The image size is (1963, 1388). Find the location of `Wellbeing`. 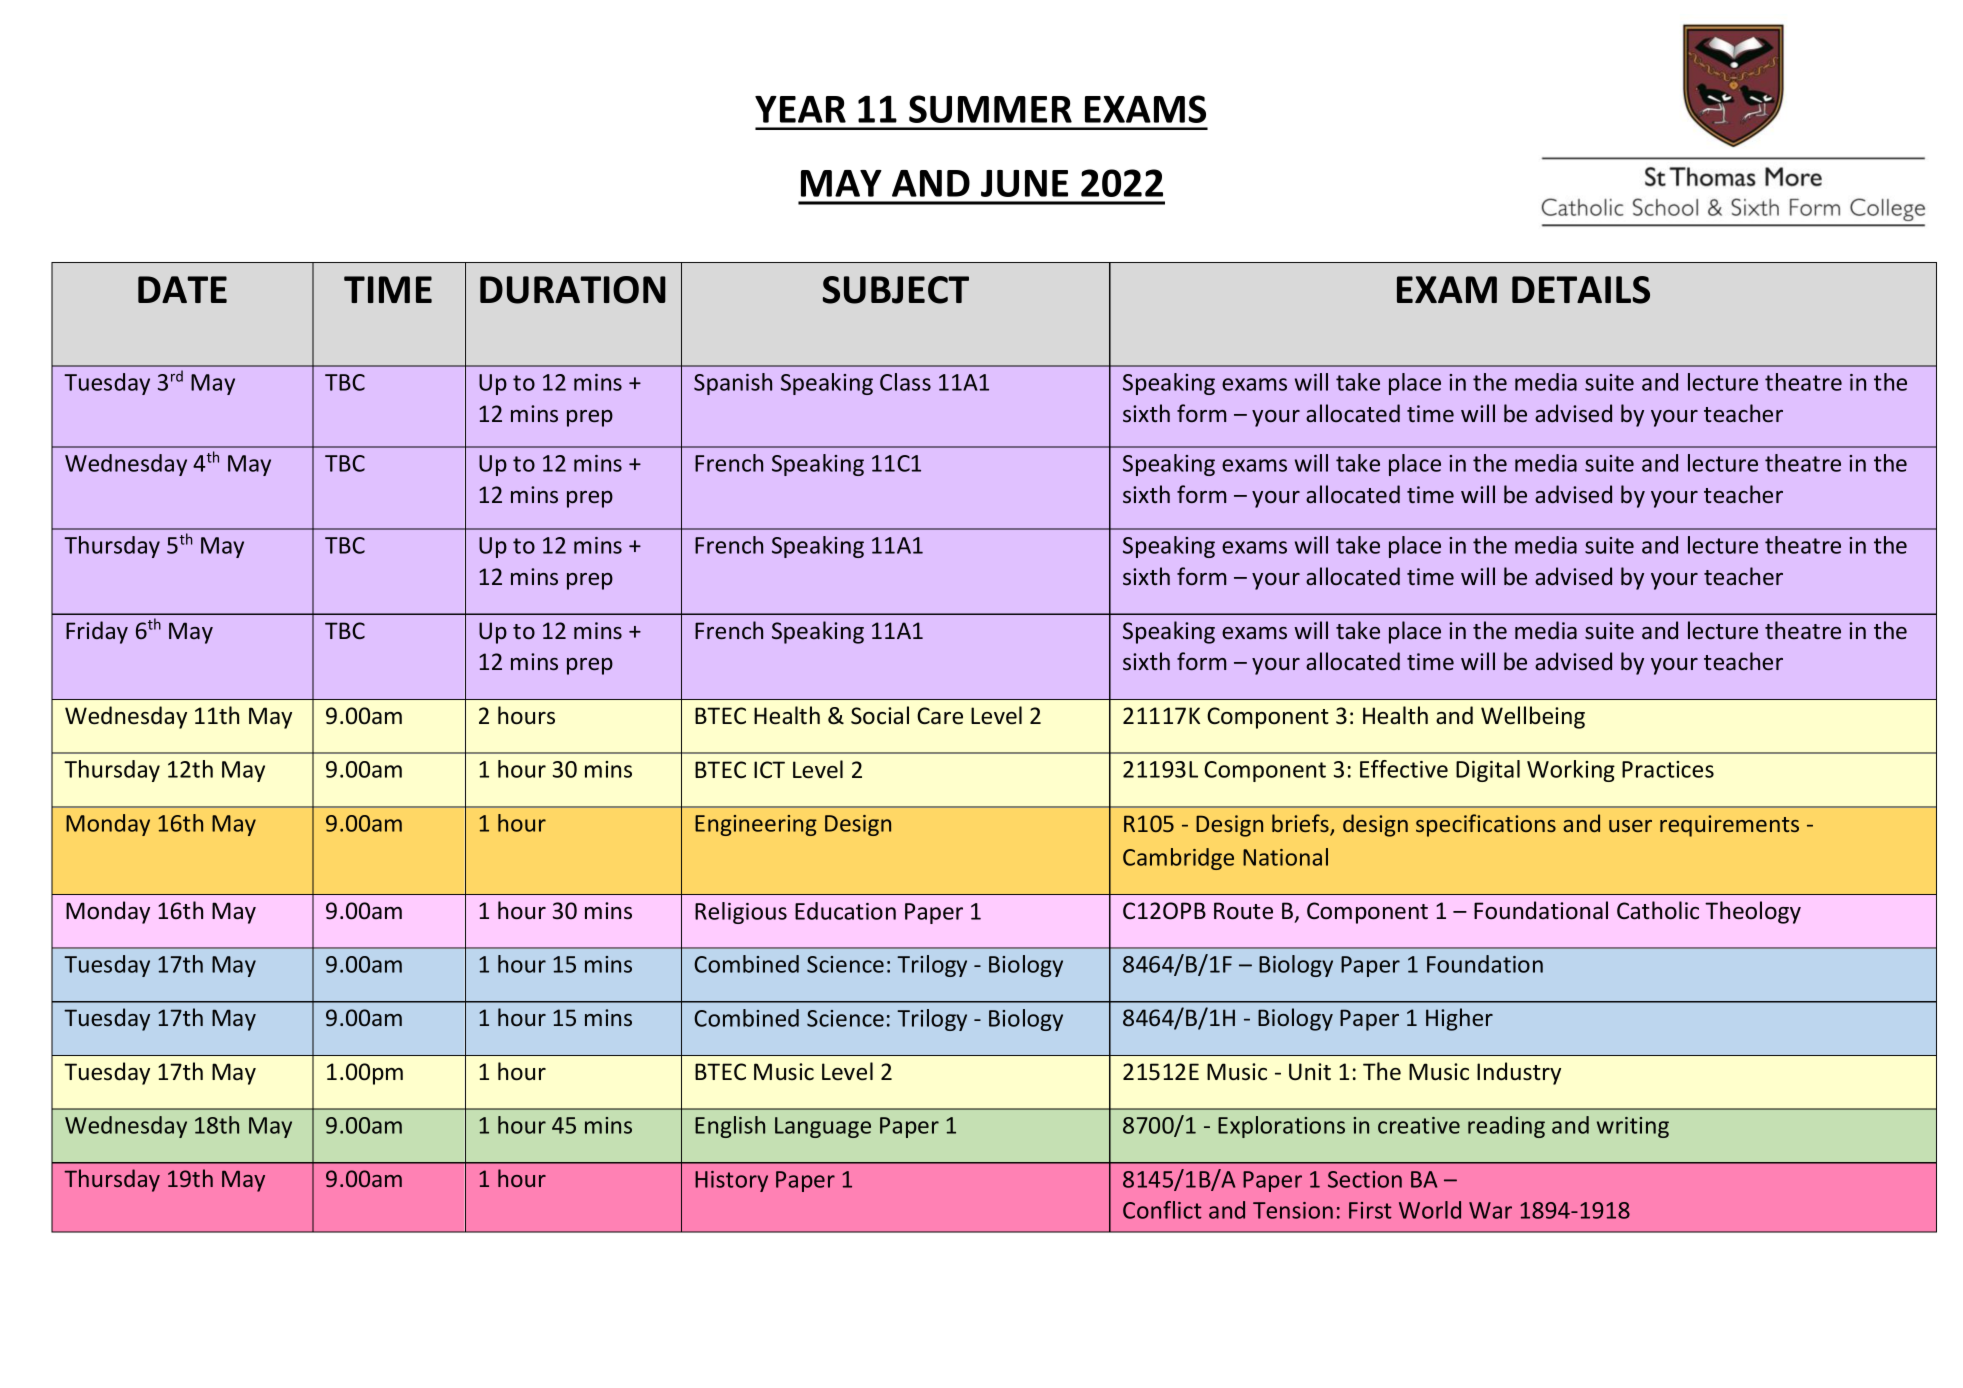

Wellbeing is located at coordinates (1533, 717).
